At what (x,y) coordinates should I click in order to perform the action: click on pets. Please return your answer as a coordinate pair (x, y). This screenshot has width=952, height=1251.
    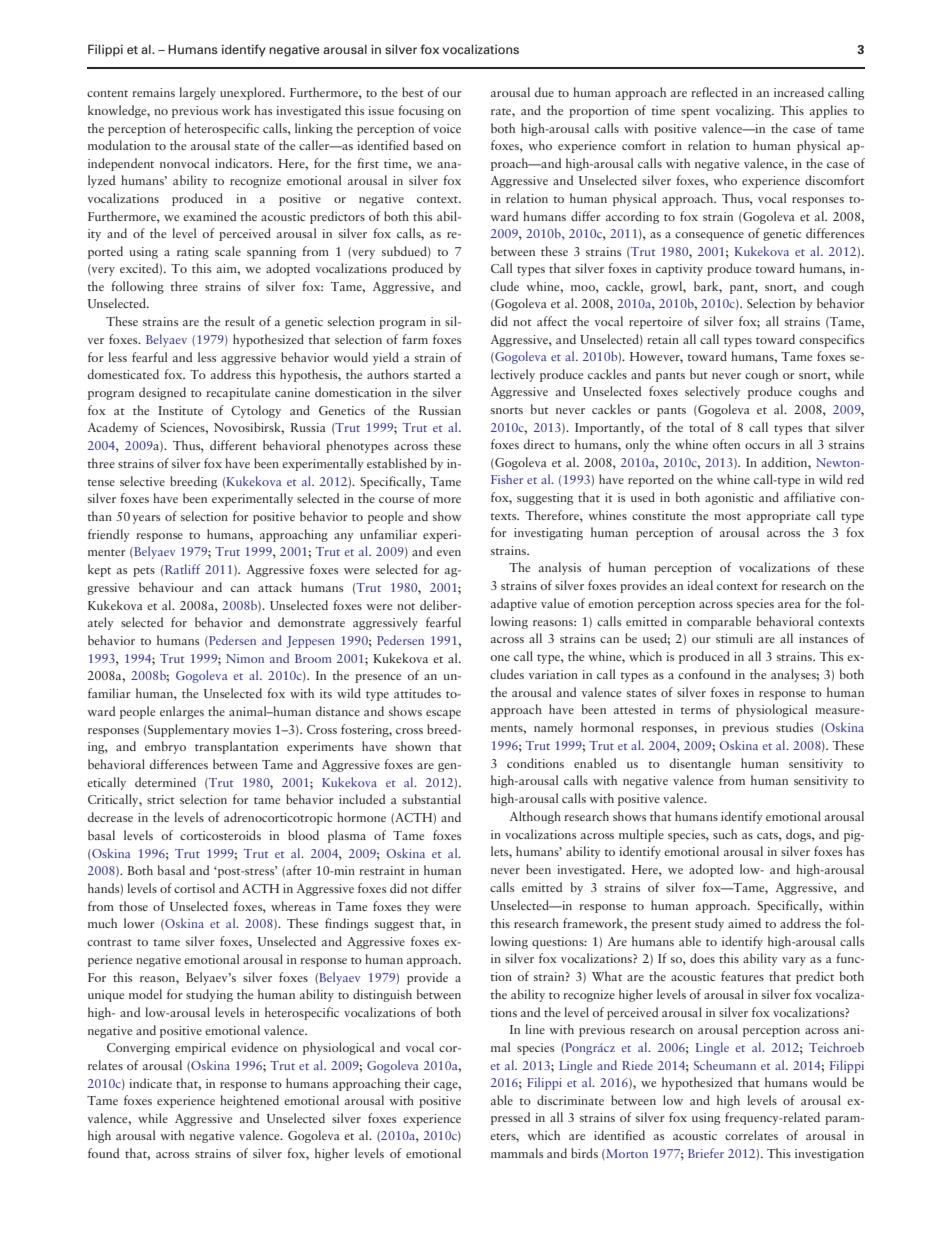
    Looking at the image, I should click on (144, 572).
